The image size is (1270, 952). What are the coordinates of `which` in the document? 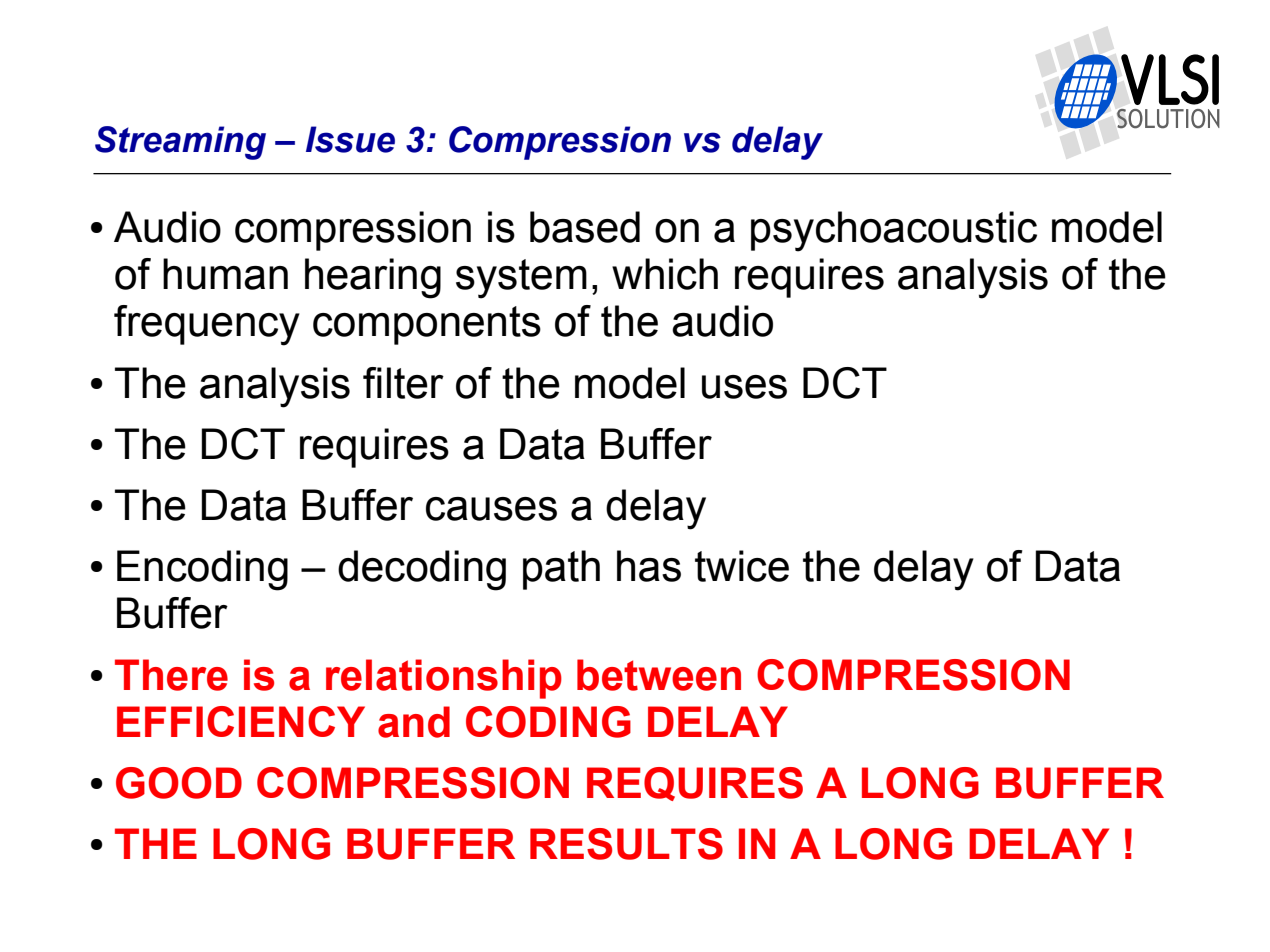 It's located at (665, 274).
